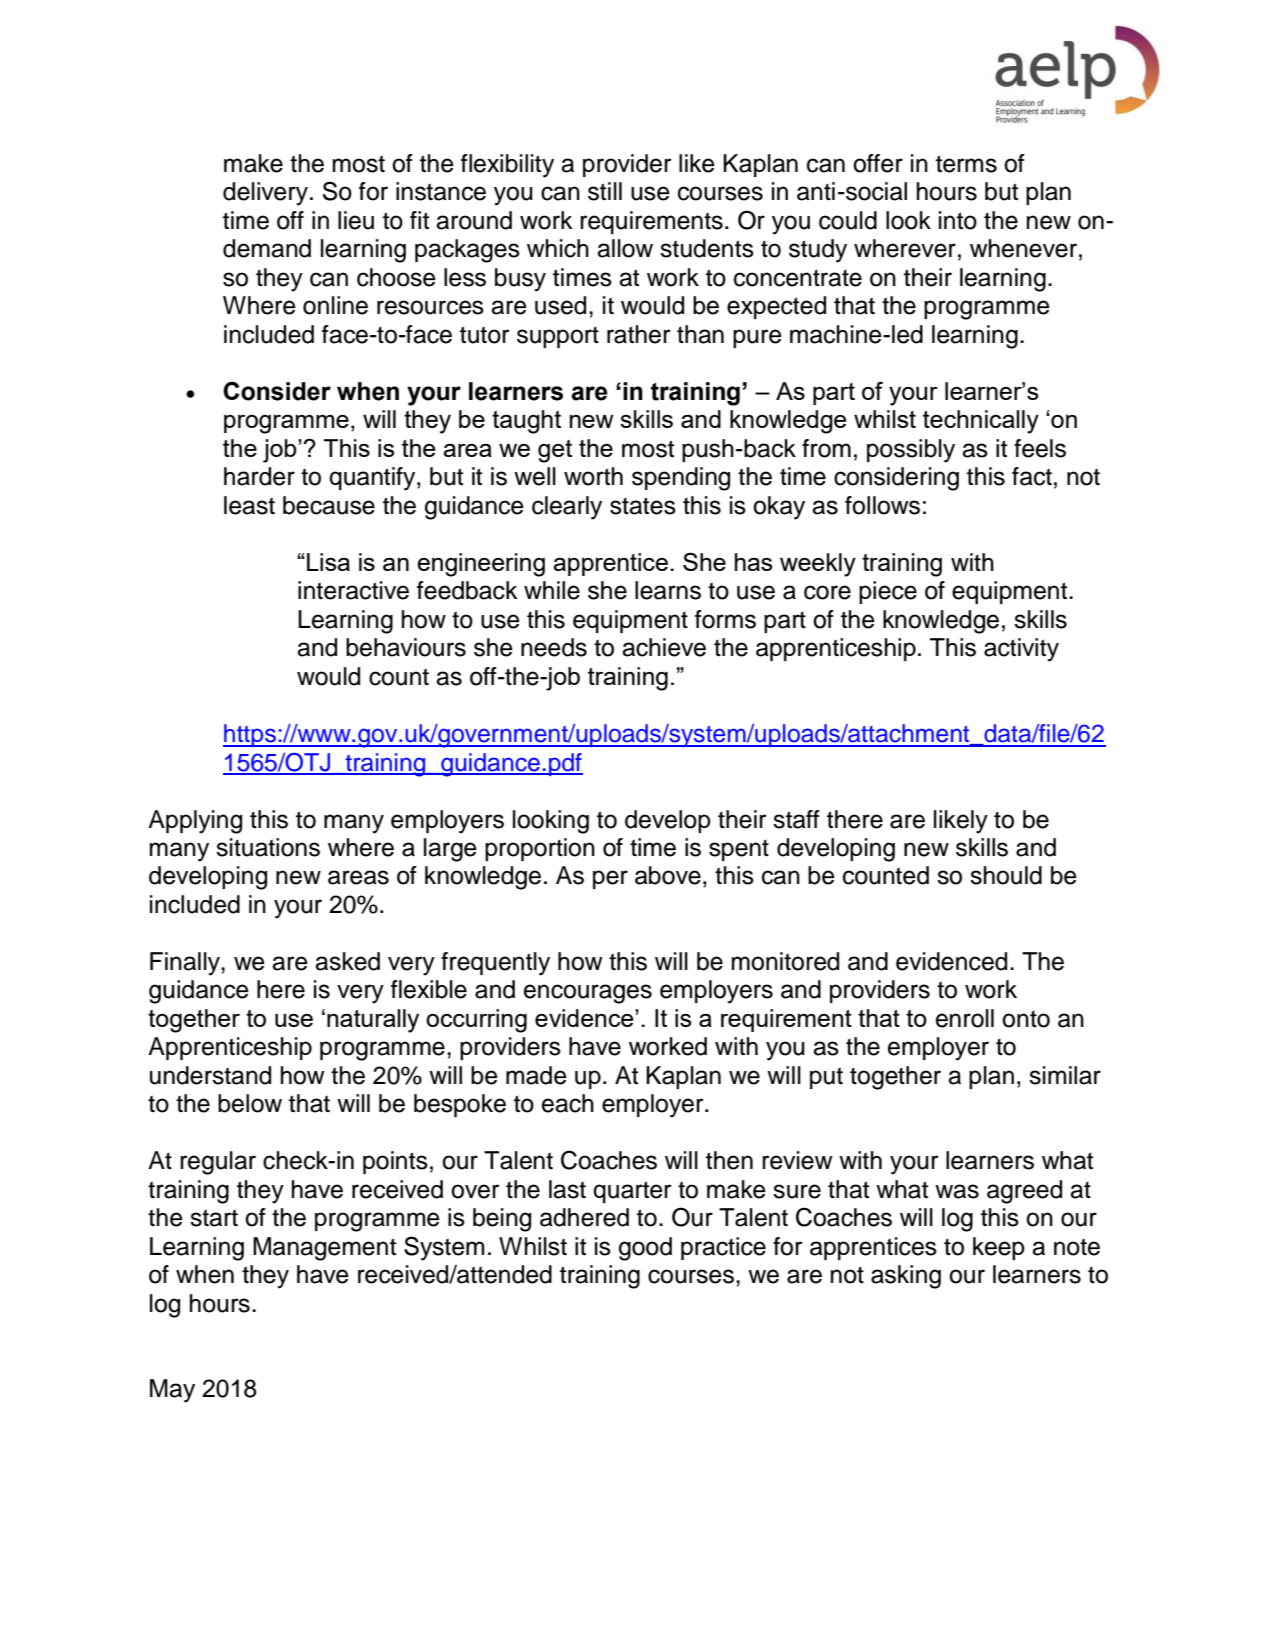 This image has height=1634, width=1263. What do you see at coordinates (605, 191) in the image?
I see `still` at bounding box center [605, 191].
